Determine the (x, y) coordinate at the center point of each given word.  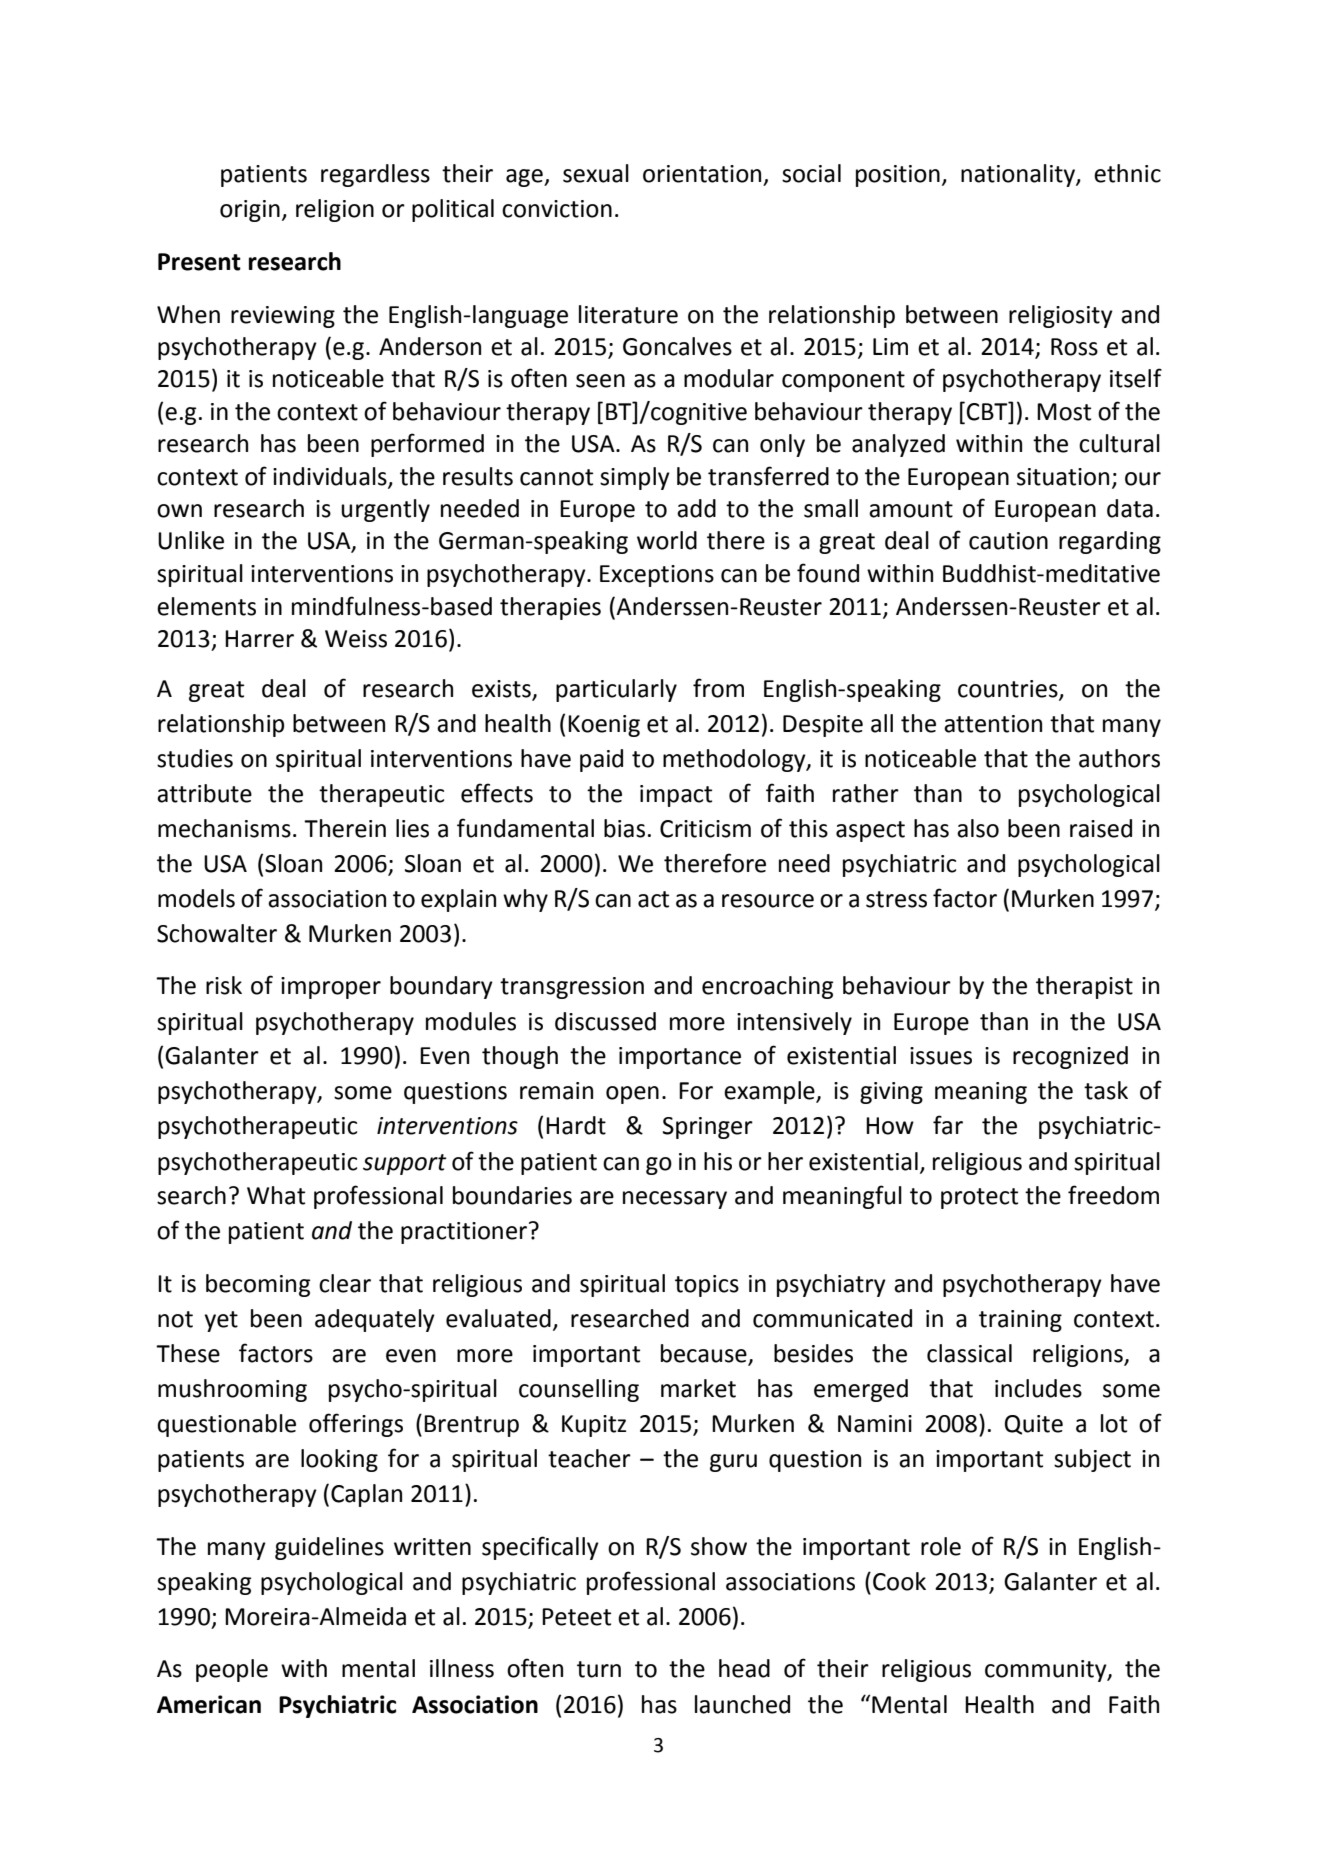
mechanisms (224, 828)
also (978, 828)
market (698, 1388)
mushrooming (232, 1390)
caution (1008, 541)
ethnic (1127, 173)
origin (250, 211)
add (696, 508)
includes (1038, 1388)
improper (331, 988)
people (232, 1670)
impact (676, 796)
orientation (702, 174)
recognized (1070, 1057)
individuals (331, 477)
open (632, 1095)
